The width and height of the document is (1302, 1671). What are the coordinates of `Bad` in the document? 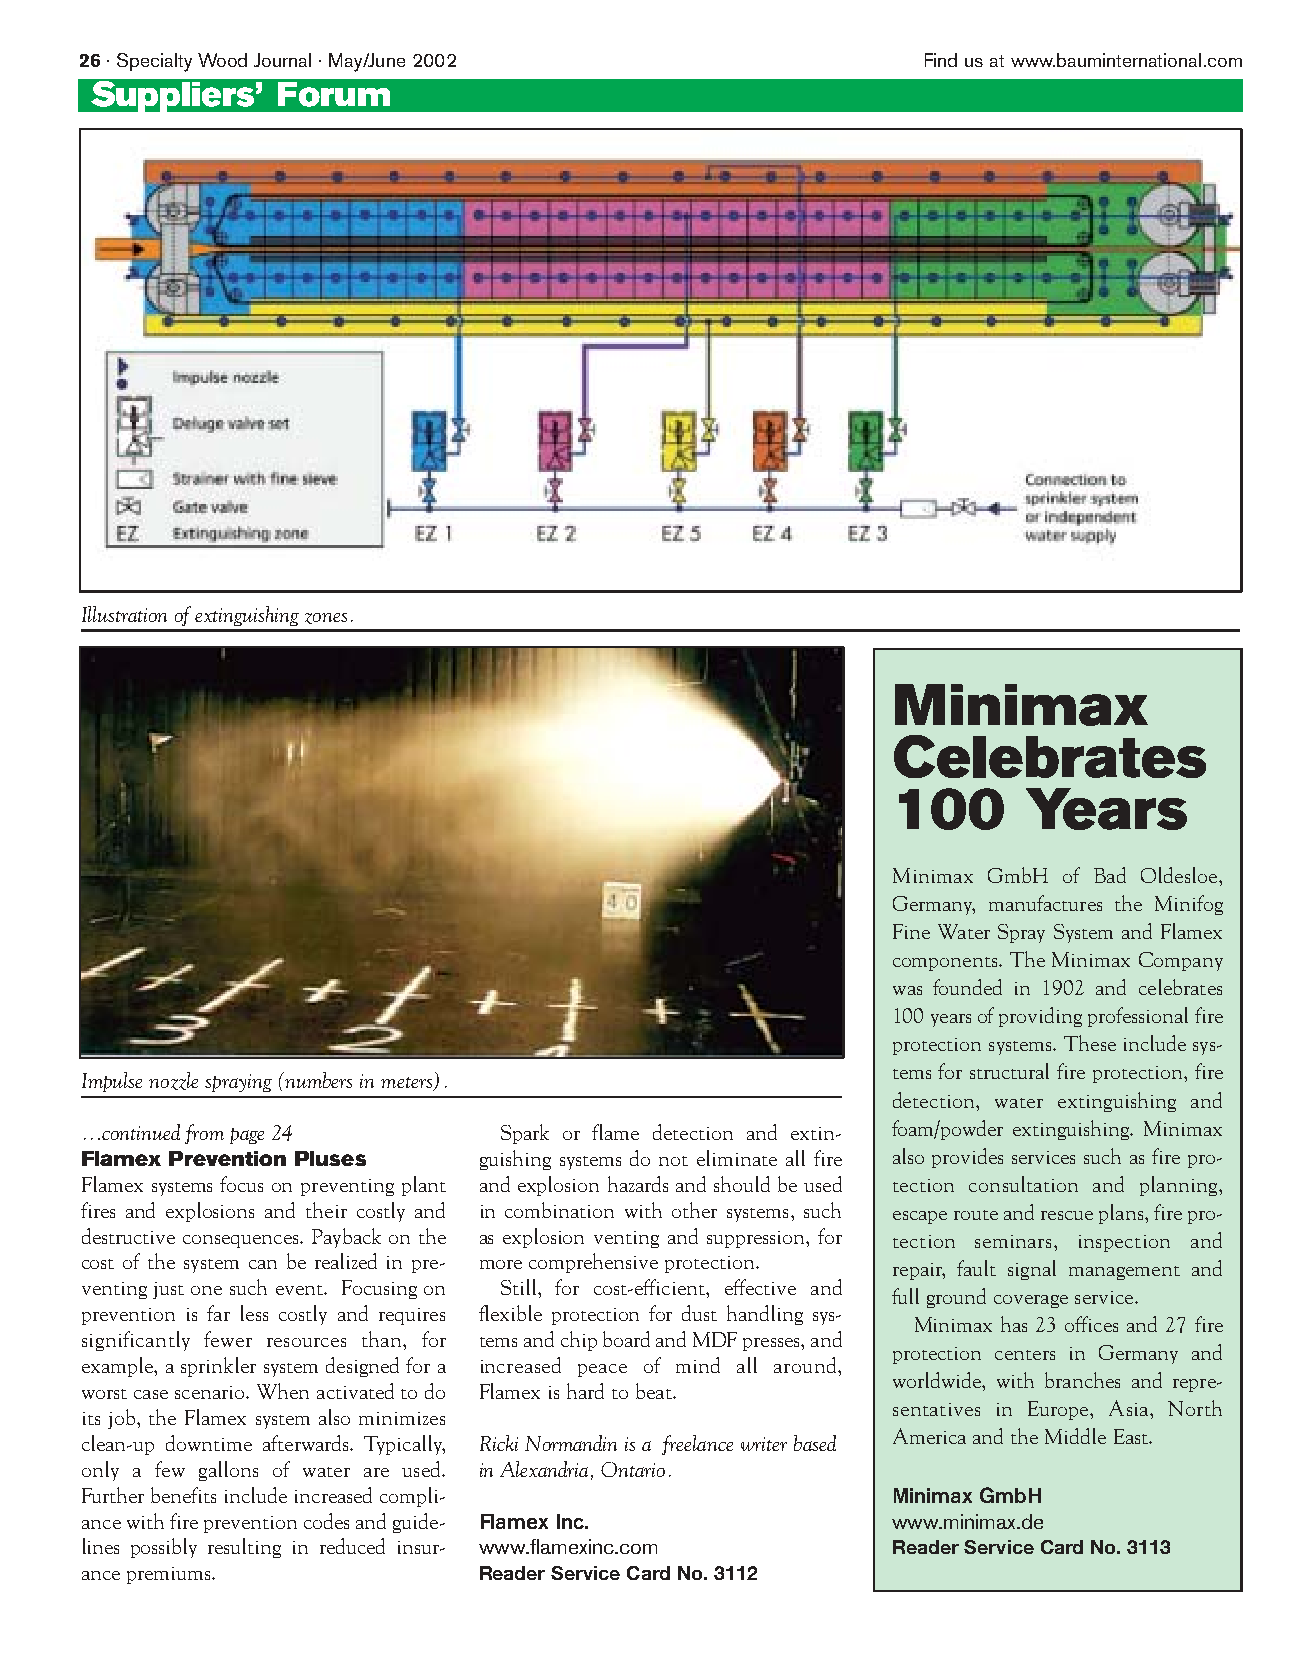 It's located at (1110, 875).
